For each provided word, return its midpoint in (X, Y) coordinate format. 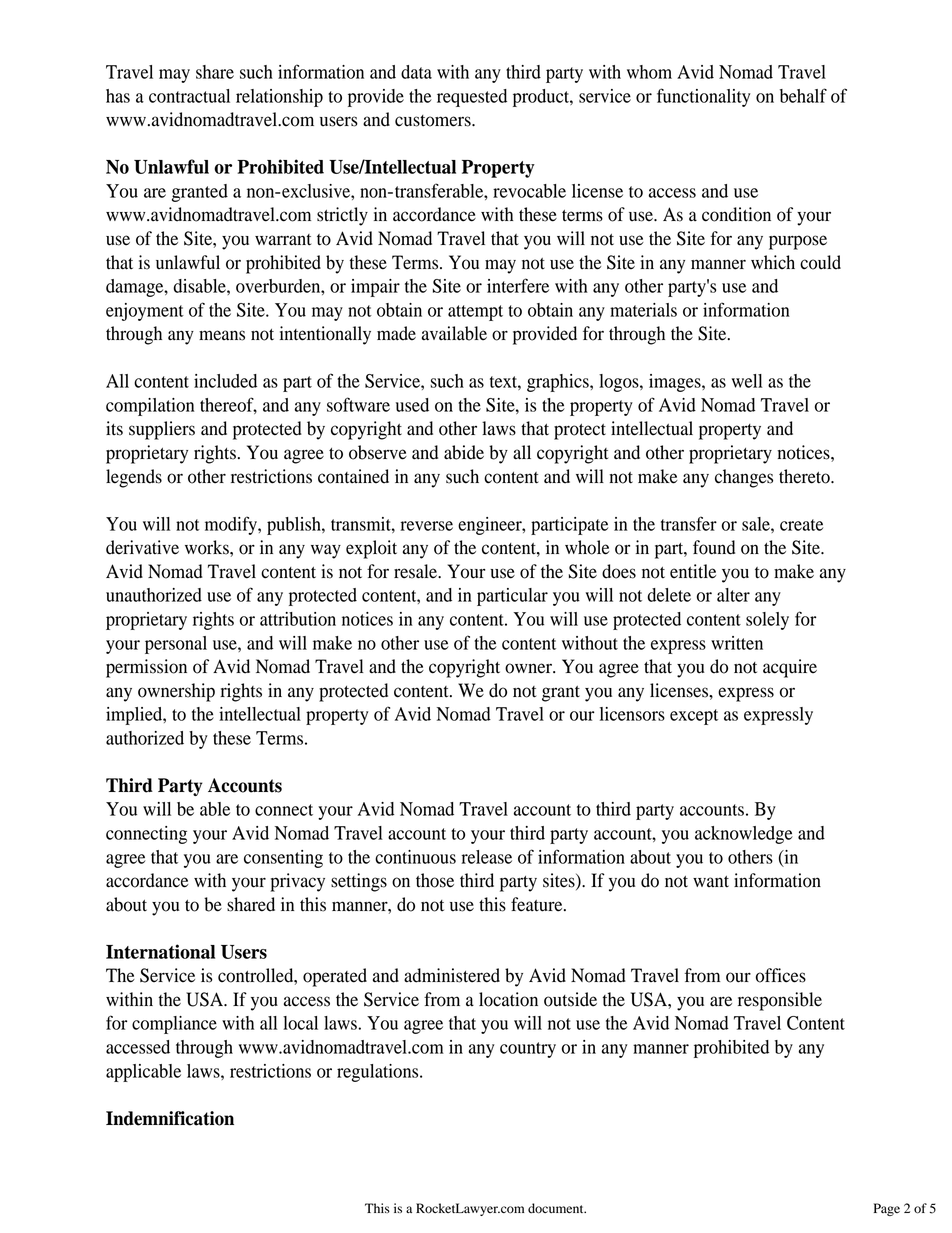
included (225, 381)
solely (767, 621)
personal (176, 645)
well (747, 381)
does (619, 571)
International (160, 951)
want (711, 881)
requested (472, 98)
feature (538, 904)
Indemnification (170, 1118)
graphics (559, 383)
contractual (189, 96)
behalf (803, 95)
